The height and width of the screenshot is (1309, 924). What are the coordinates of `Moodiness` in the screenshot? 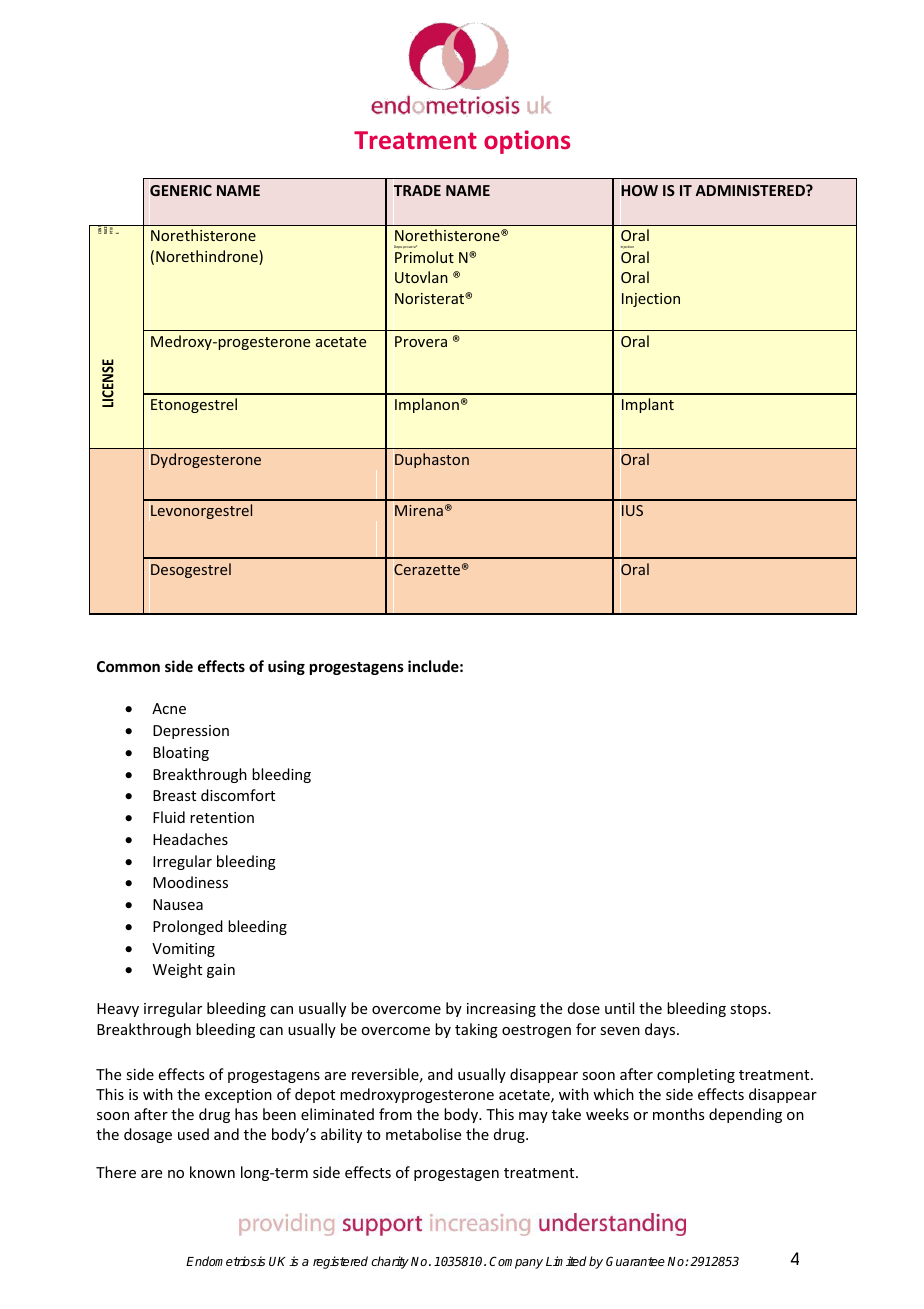 It's located at (190, 882).
